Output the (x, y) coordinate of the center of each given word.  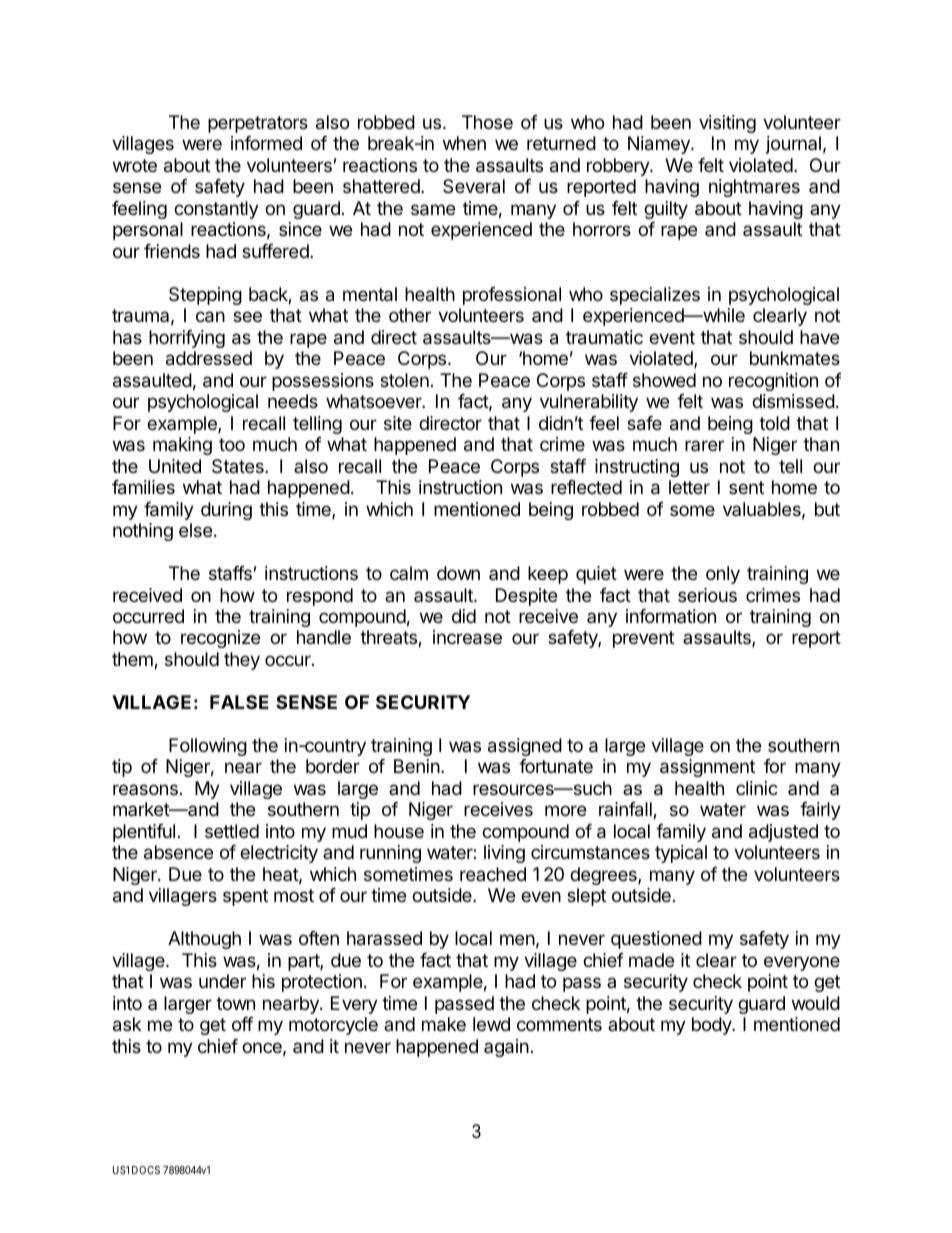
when (464, 143)
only (723, 575)
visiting (727, 124)
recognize (220, 639)
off (242, 1024)
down (458, 573)
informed (266, 143)
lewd (491, 1024)
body (712, 1026)
